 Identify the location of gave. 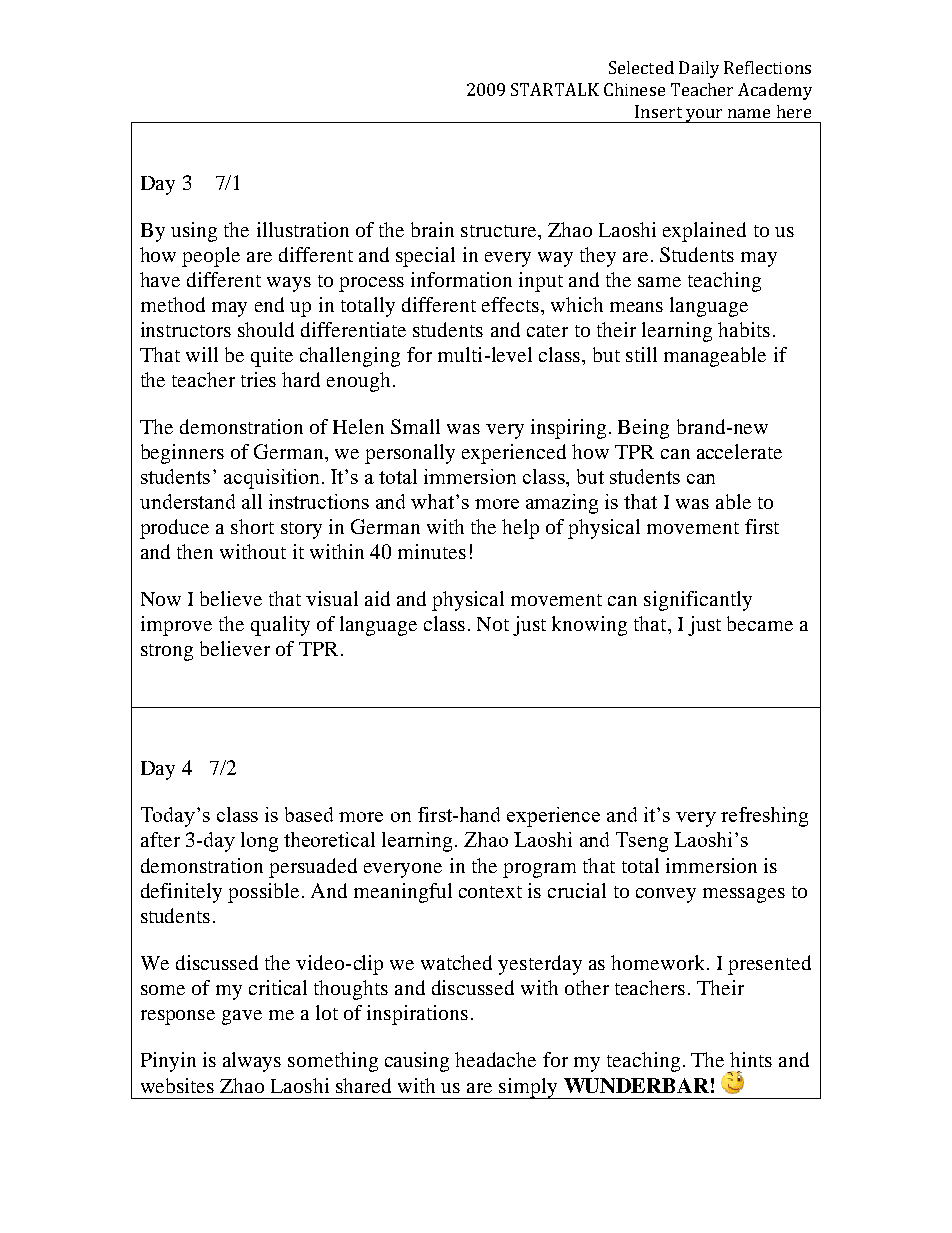
(242, 1017).
